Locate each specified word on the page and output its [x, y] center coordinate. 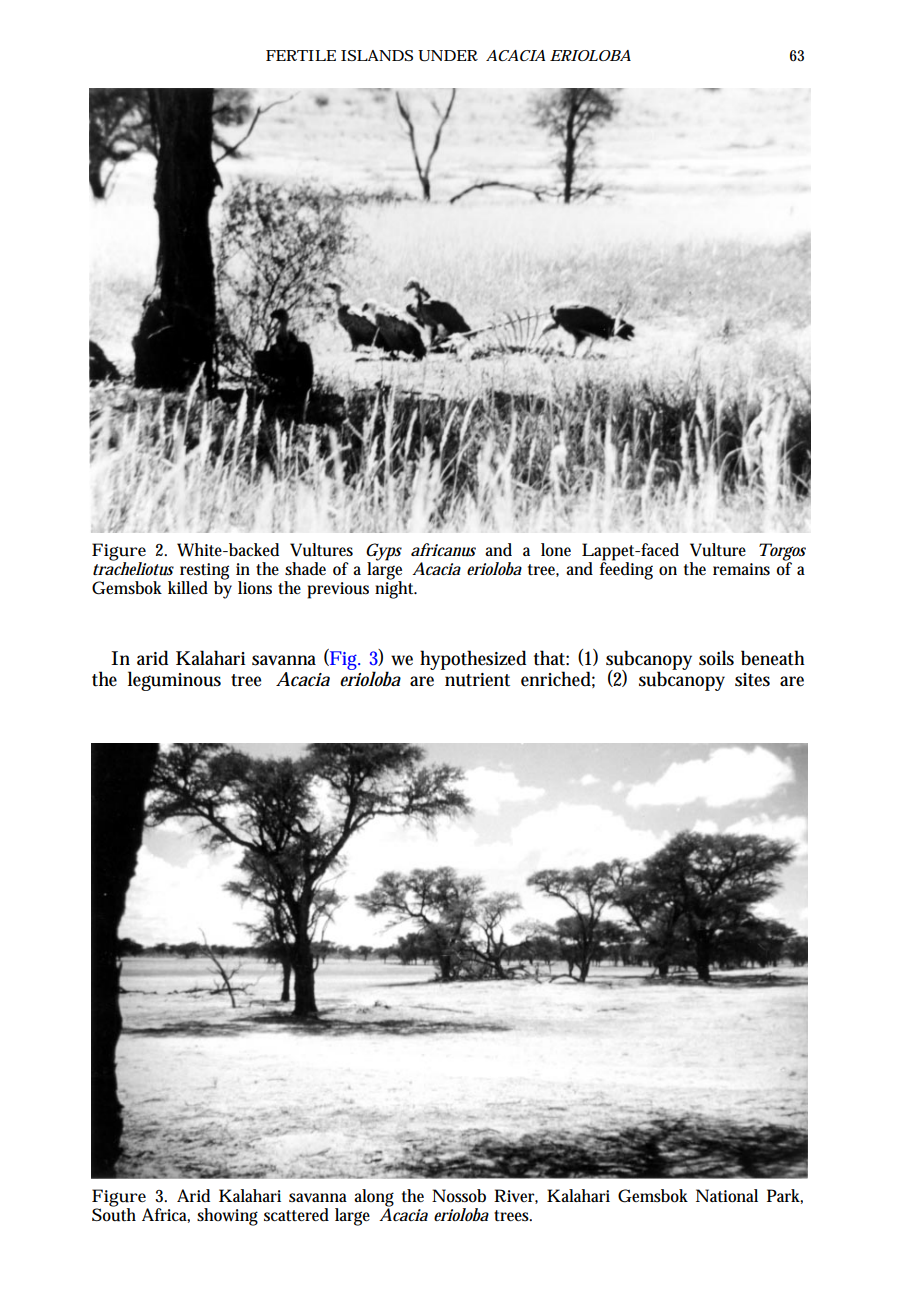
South [114, 1214]
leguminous [174, 681]
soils [716, 658]
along [374, 1199]
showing [227, 1217]
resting [204, 572]
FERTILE [301, 55]
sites [752, 680]
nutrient [477, 680]
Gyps [384, 553]
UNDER [448, 56]
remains [741, 569]
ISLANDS [377, 55]
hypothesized [473, 660]
